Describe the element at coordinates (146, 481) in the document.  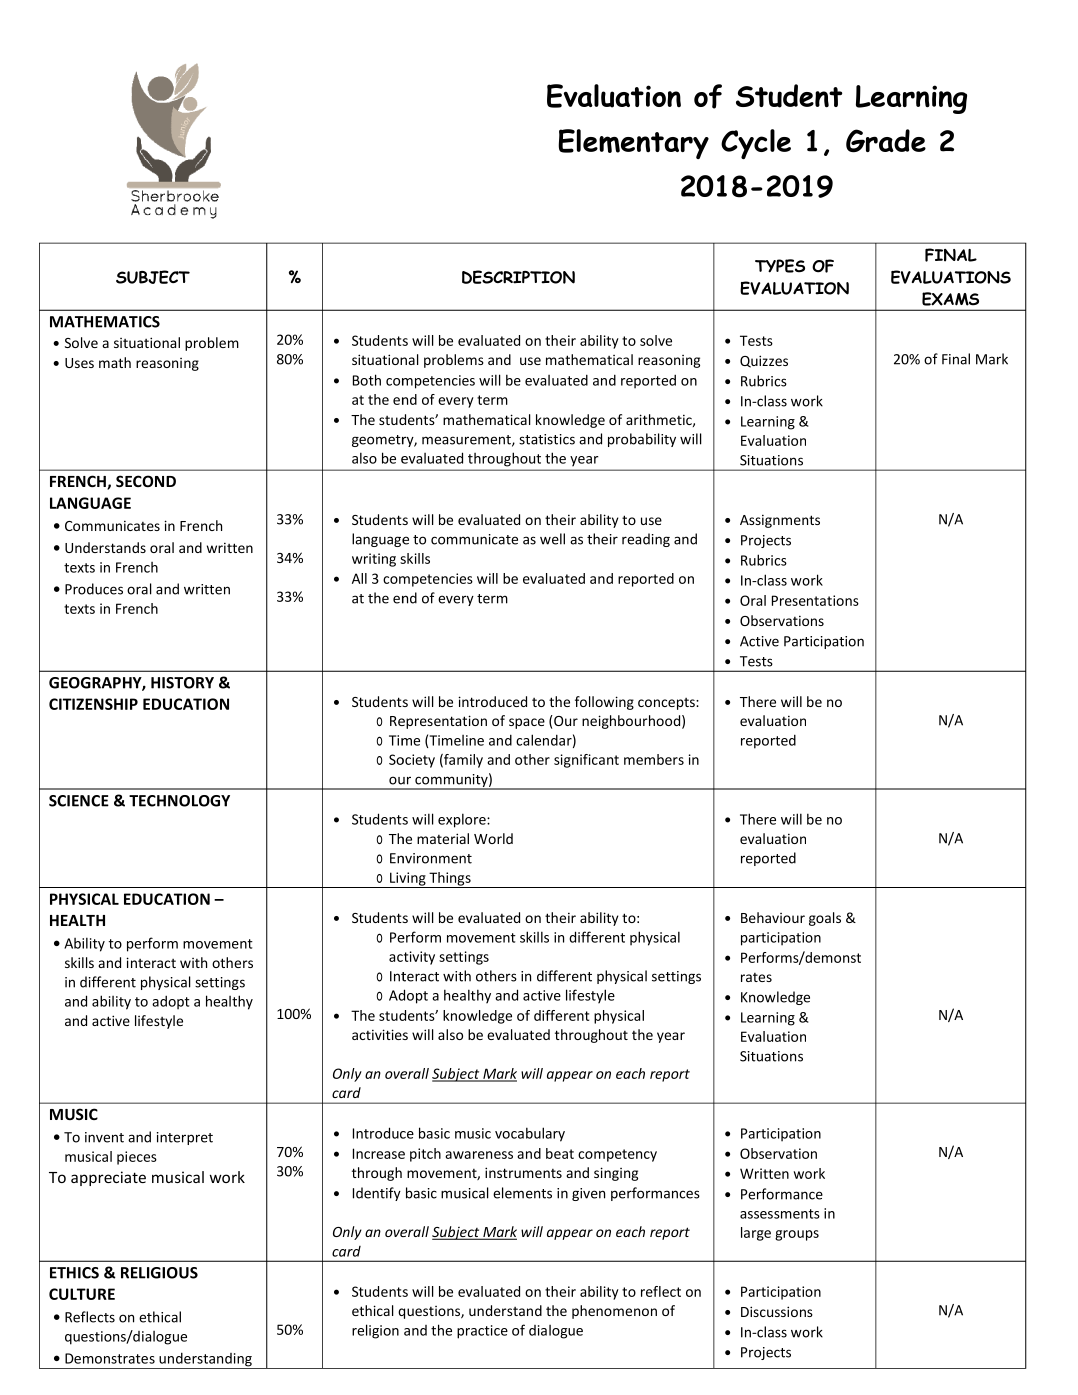
I see `SECOND` at that location.
